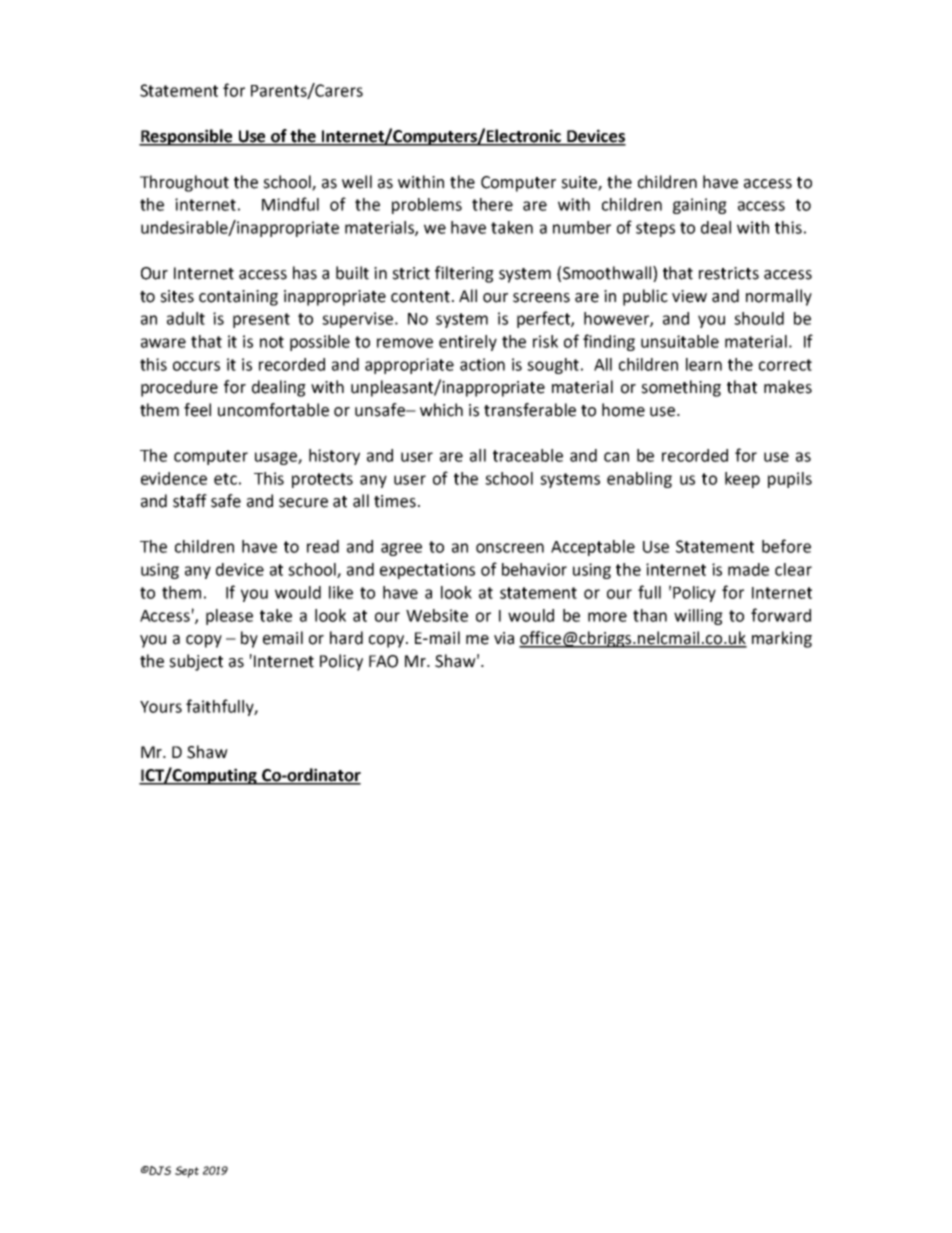 Image resolution: width=952 pixels, height=1233 pixels. What do you see at coordinates (492, 204) in the screenshot?
I see `there` at bounding box center [492, 204].
